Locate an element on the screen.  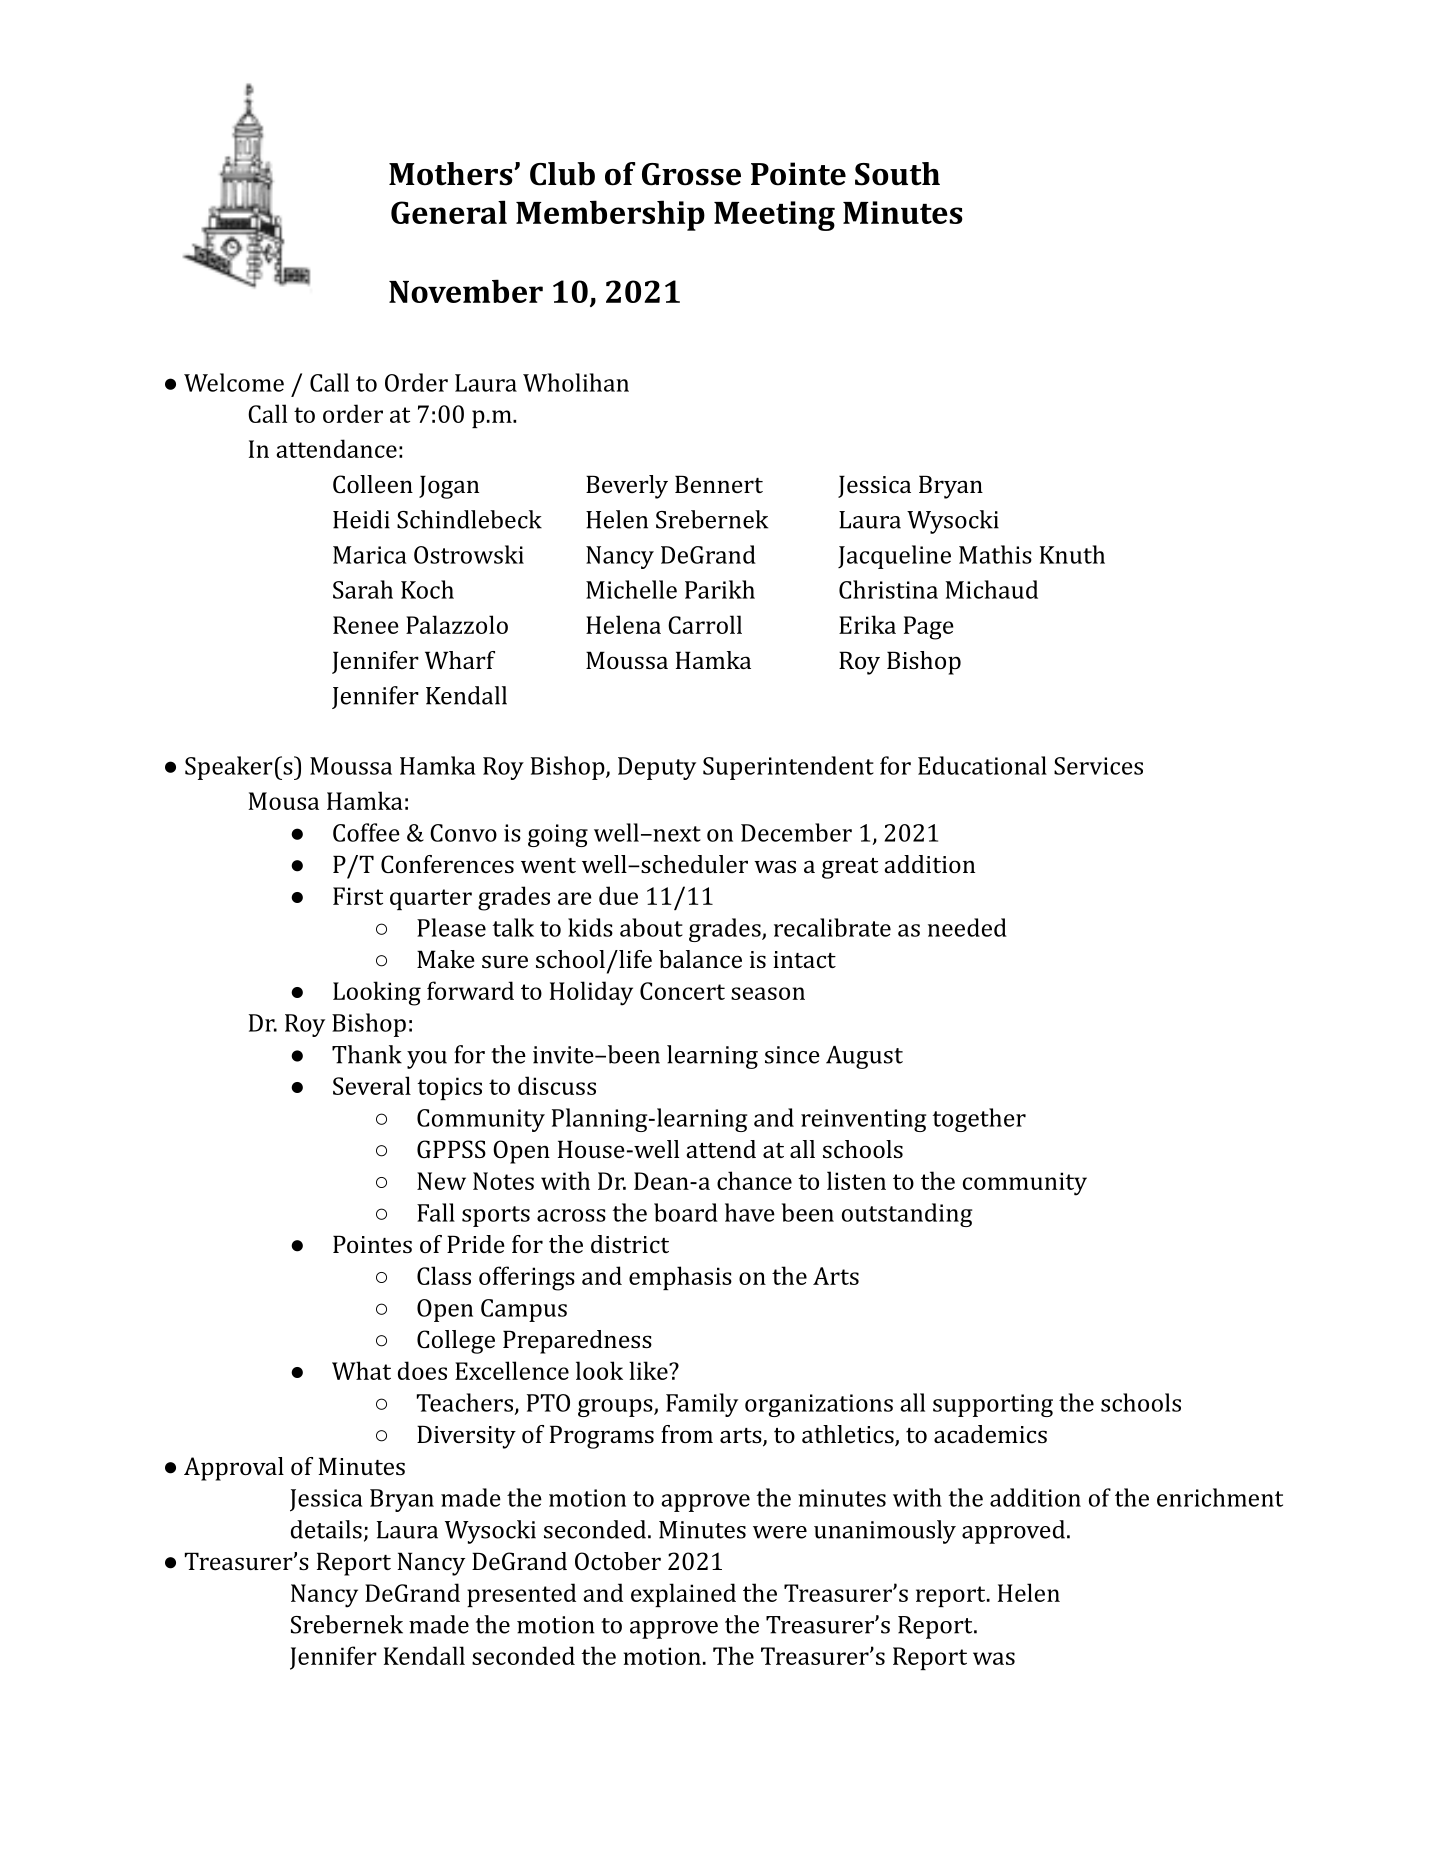
needed is located at coordinates (967, 927).
